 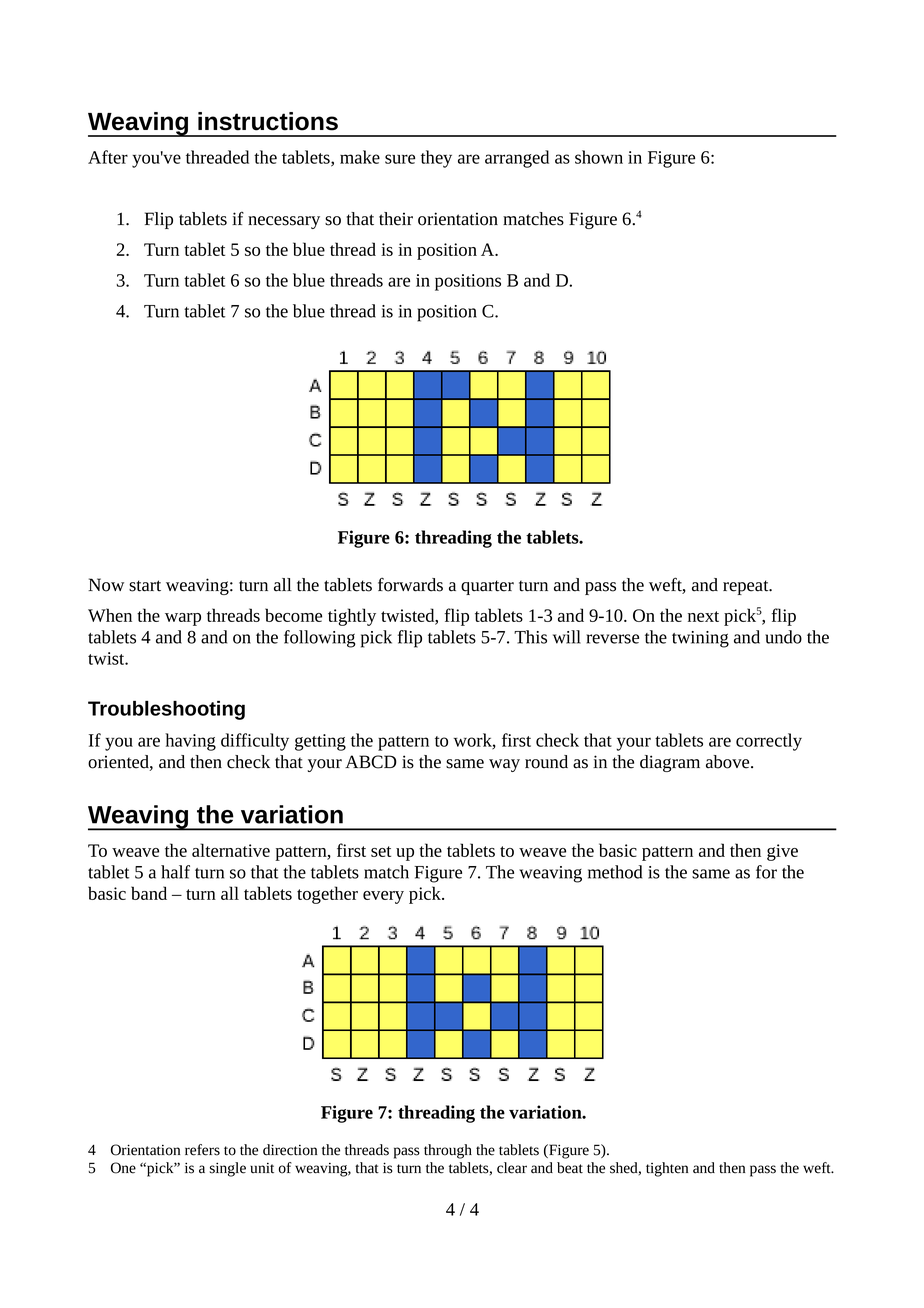 I want to click on they, so click(x=436, y=159).
